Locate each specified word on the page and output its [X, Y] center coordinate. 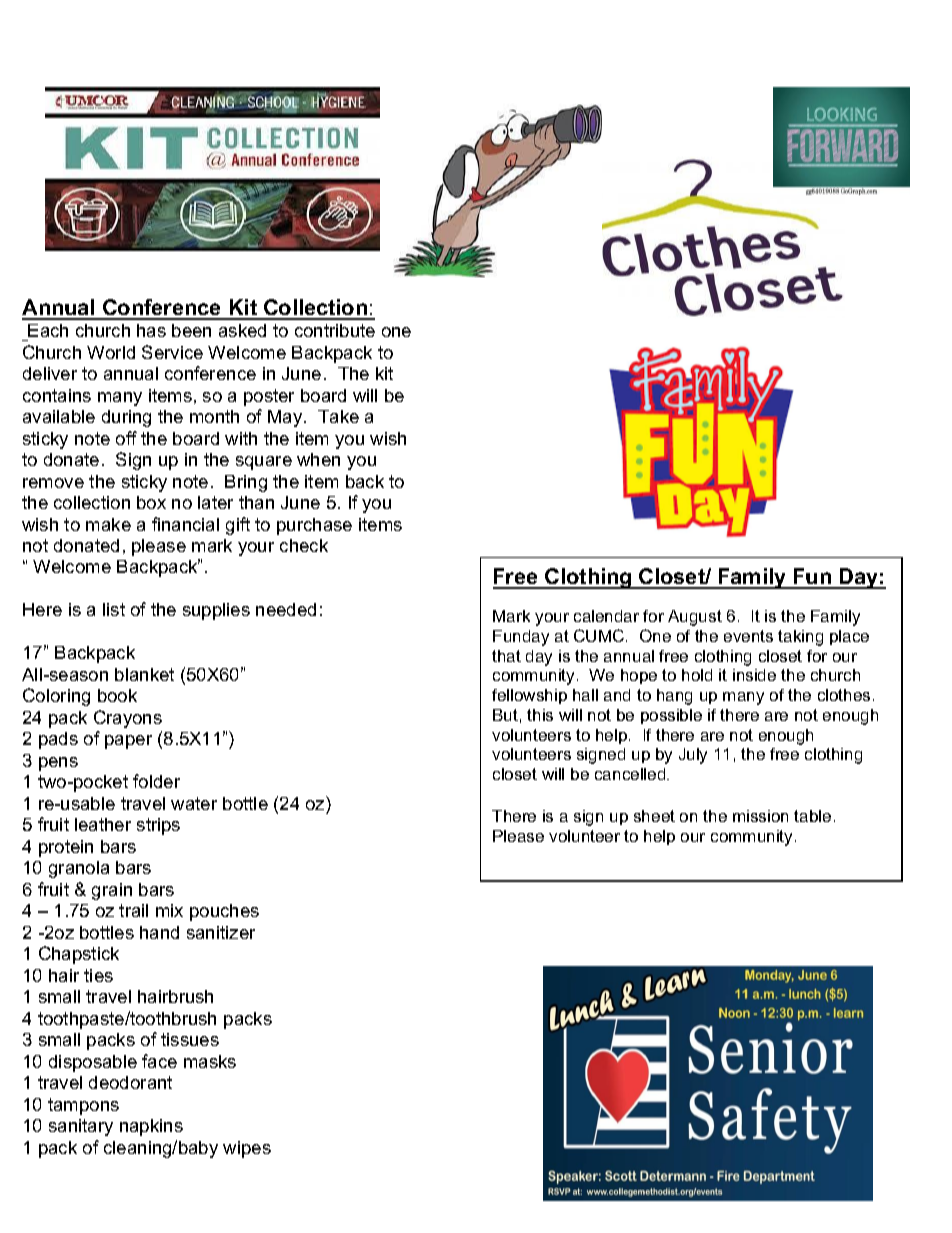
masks [210, 1061]
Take [338, 416]
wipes [247, 1149]
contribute [335, 330]
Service [172, 352]
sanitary [81, 1127]
